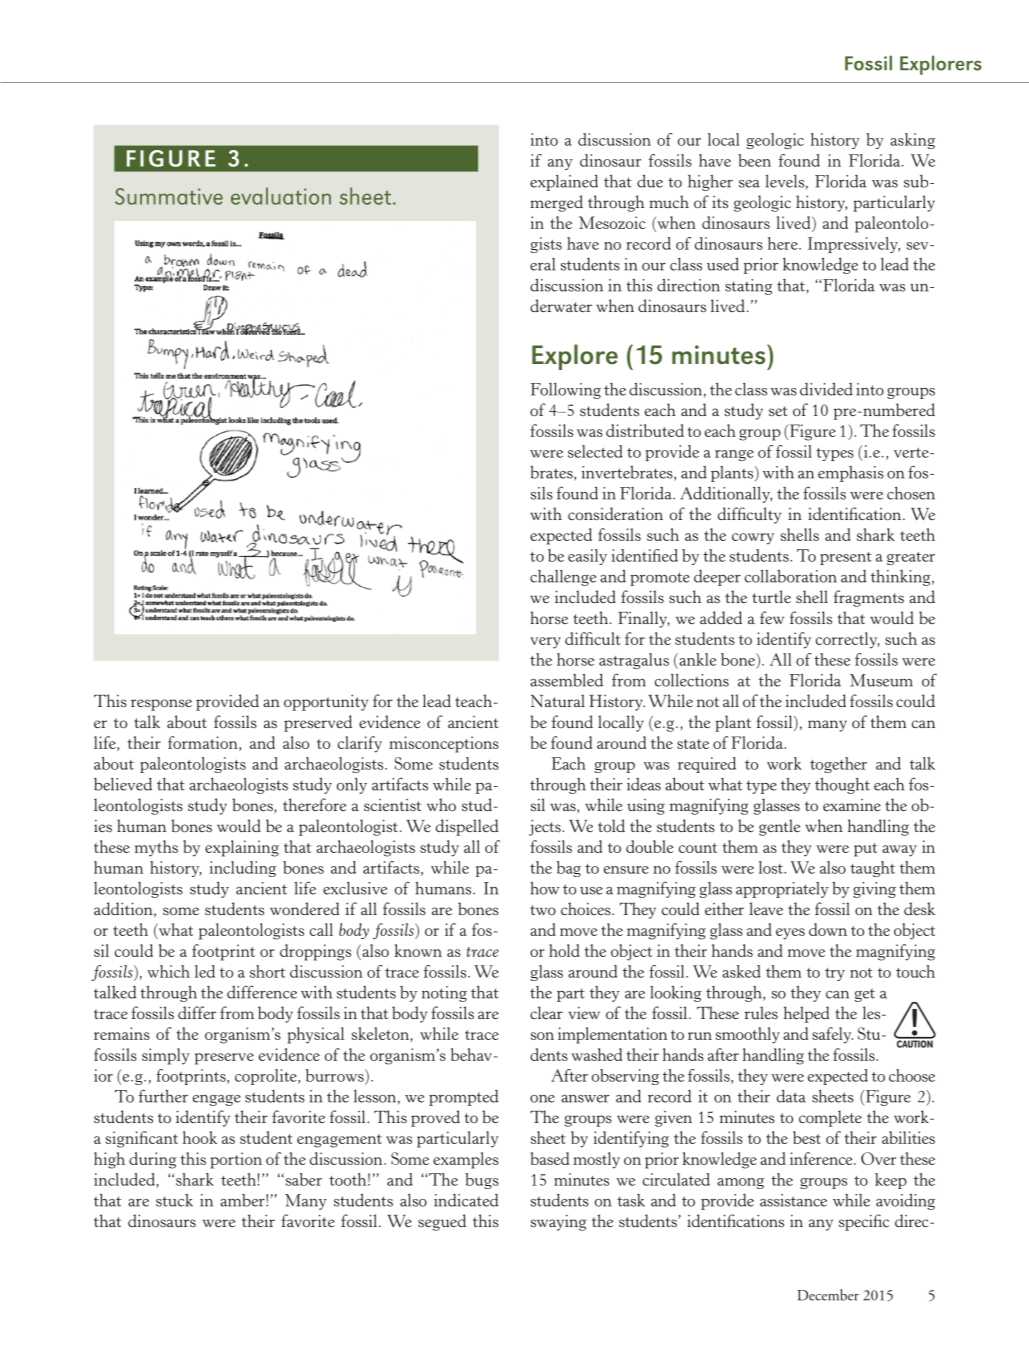 The width and height of the image is (1029, 1357). Describe the element at coordinates (564, 182) in the image. I see `explained` at that location.
